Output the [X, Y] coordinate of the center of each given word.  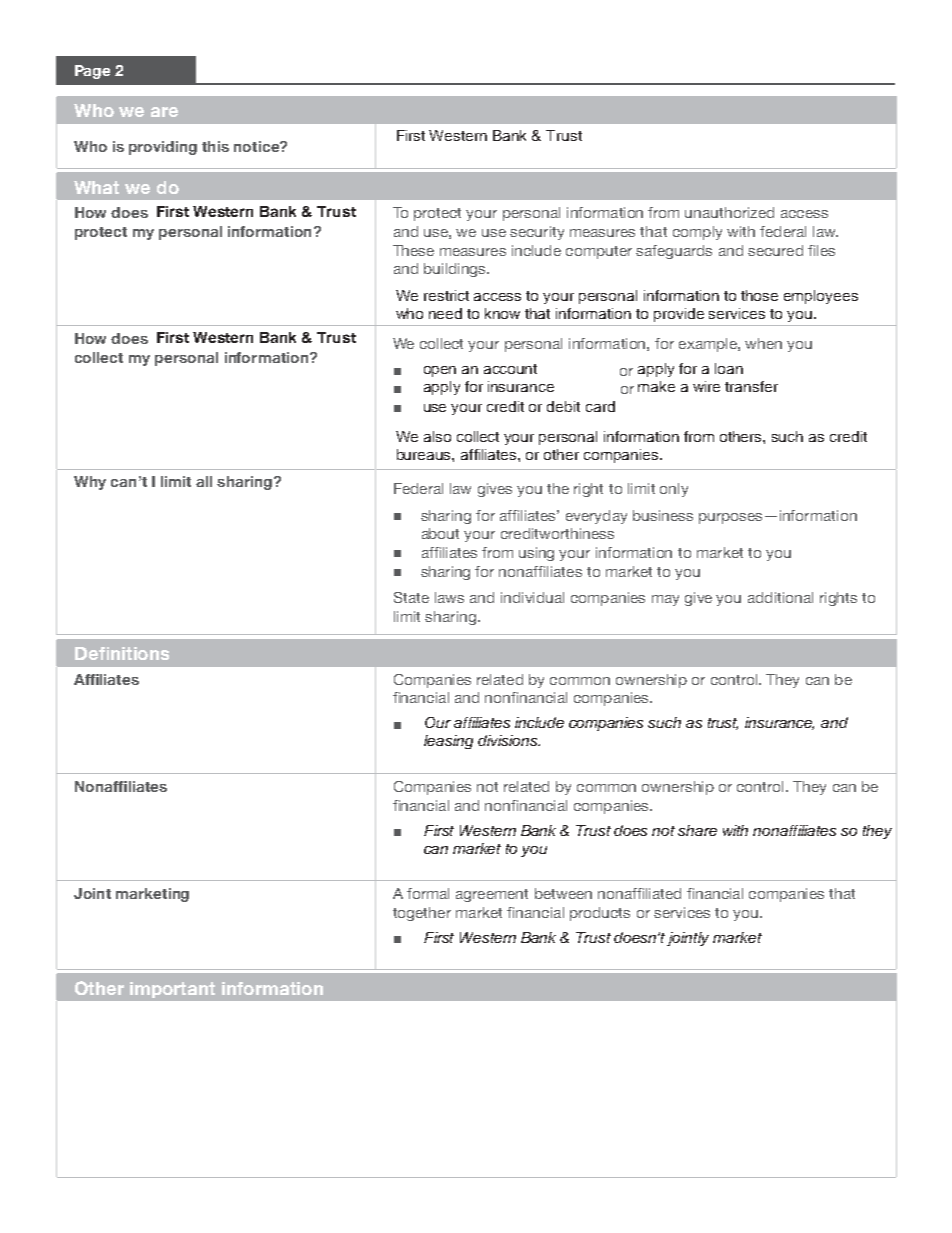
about [440, 533]
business [663, 515]
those [759, 295]
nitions [140, 653]
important [172, 990]
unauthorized [729, 212]
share [697, 830]
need [445, 313]
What [96, 187]
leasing [448, 742]
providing [163, 148]
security [537, 233]
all [204, 481]
